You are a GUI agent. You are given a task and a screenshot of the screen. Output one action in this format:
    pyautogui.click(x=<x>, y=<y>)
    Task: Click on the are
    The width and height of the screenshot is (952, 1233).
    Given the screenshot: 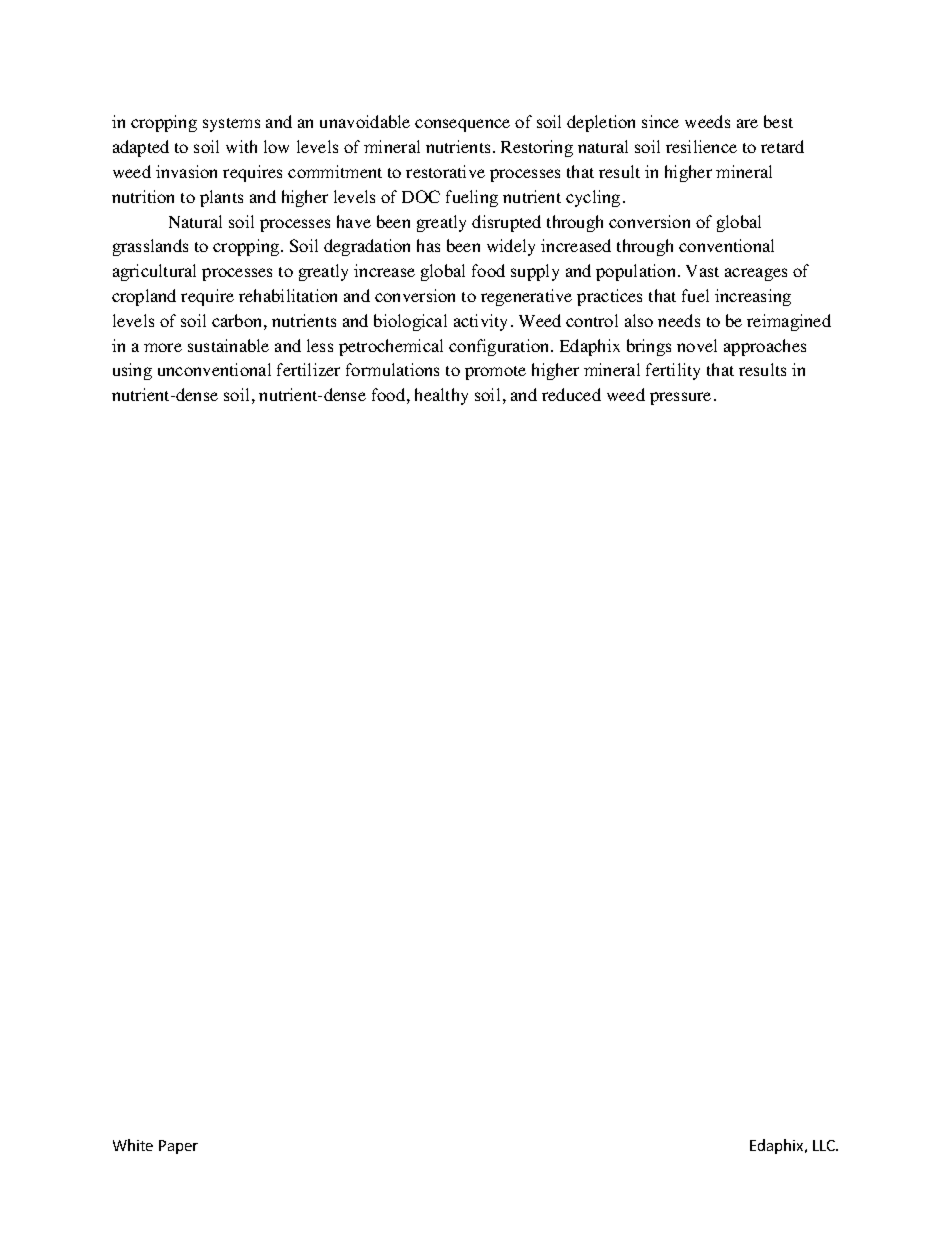 What is the action you would take?
    pyautogui.click(x=747, y=123)
